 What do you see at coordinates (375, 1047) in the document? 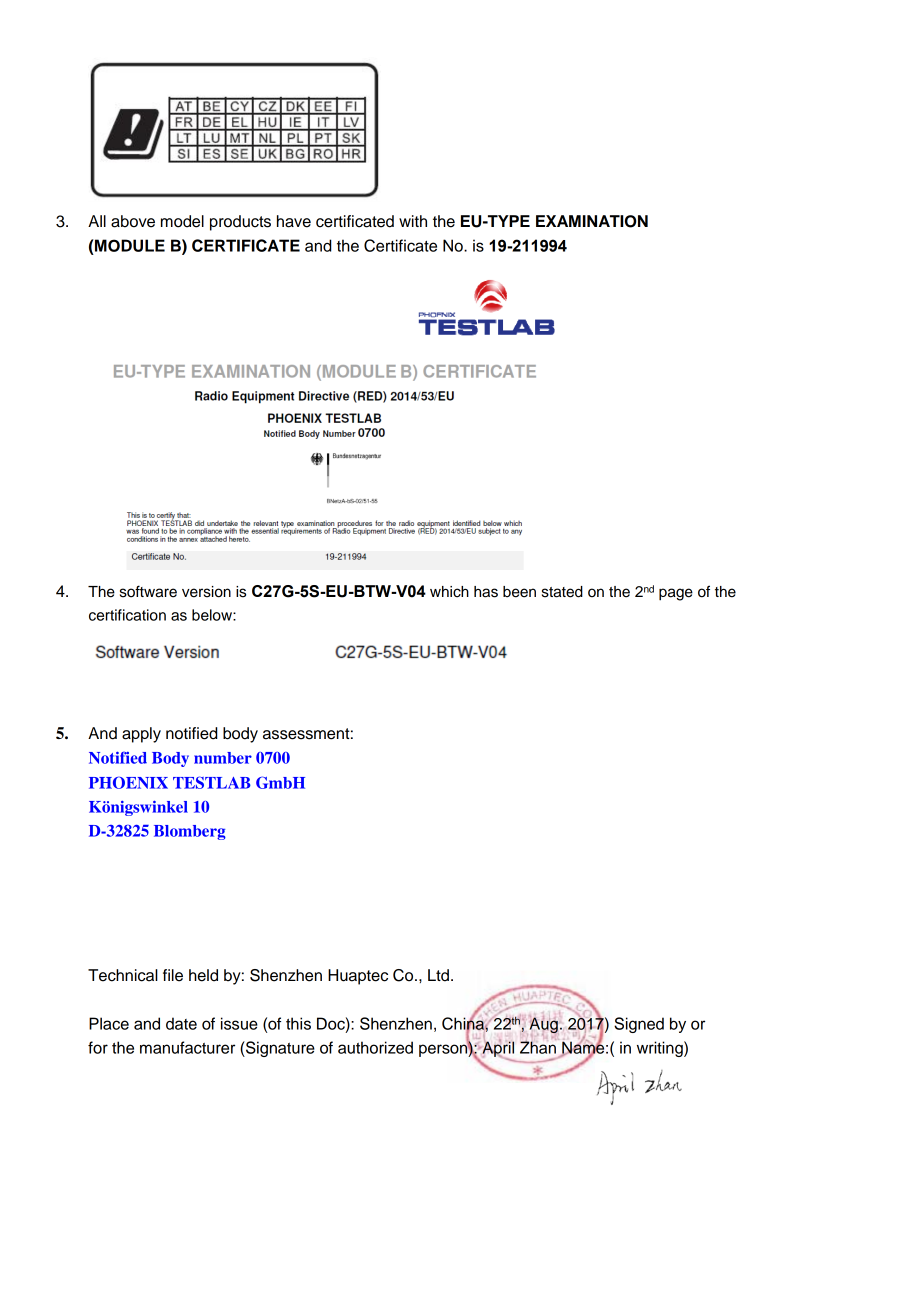
I see `authorized` at bounding box center [375, 1047].
